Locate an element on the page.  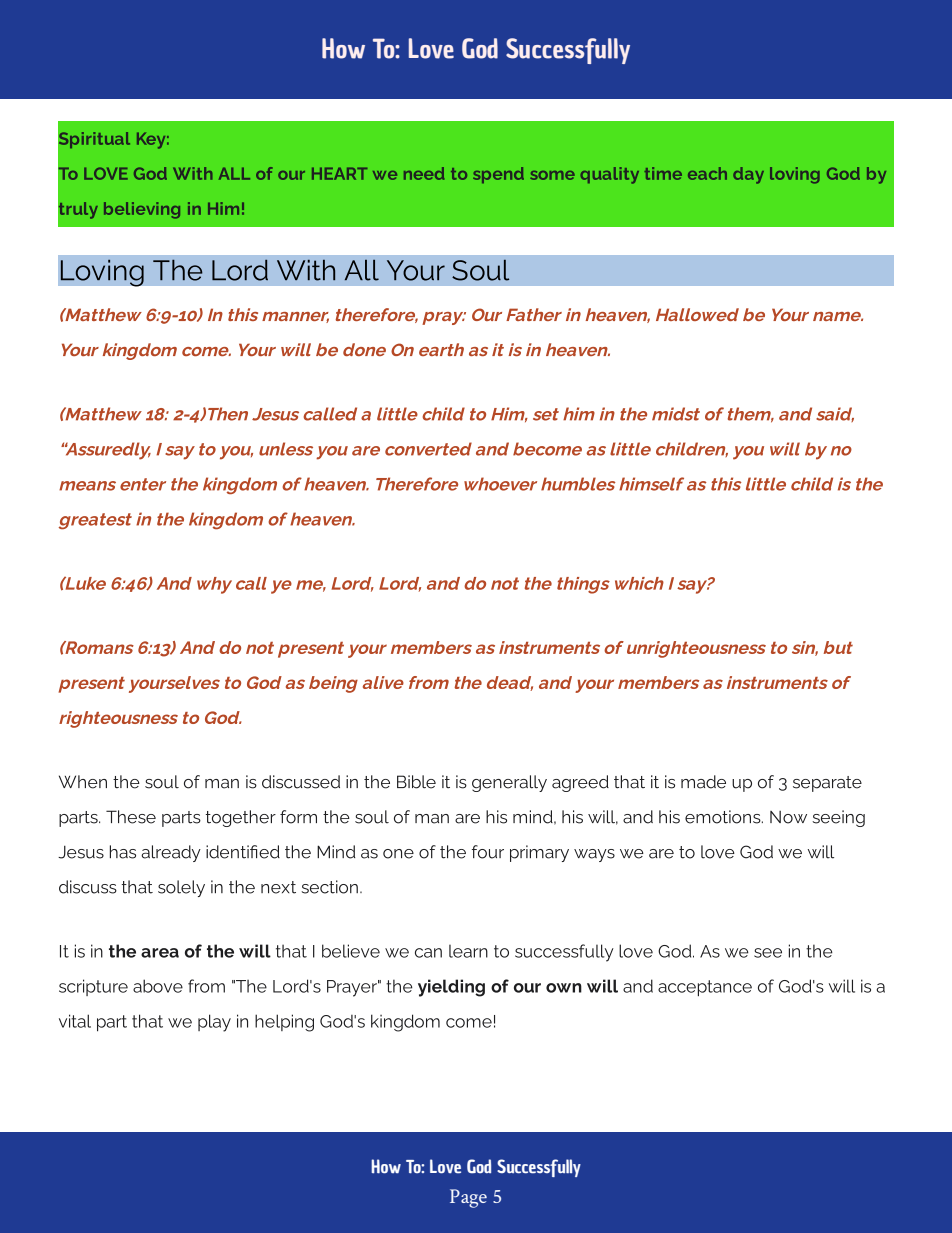
need is located at coordinates (424, 173).
